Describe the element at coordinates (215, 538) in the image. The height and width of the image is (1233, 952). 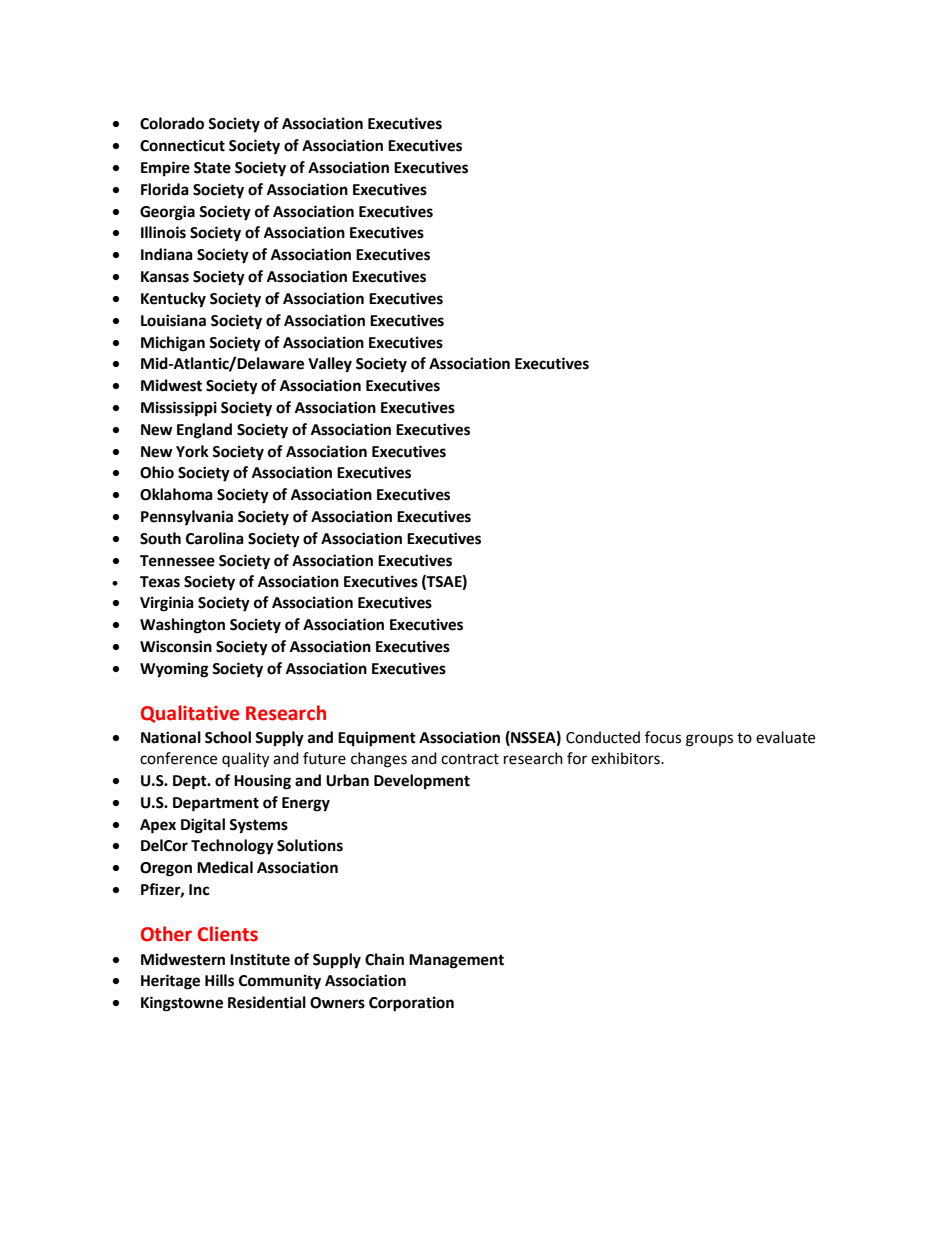
I see `Carolina` at that location.
